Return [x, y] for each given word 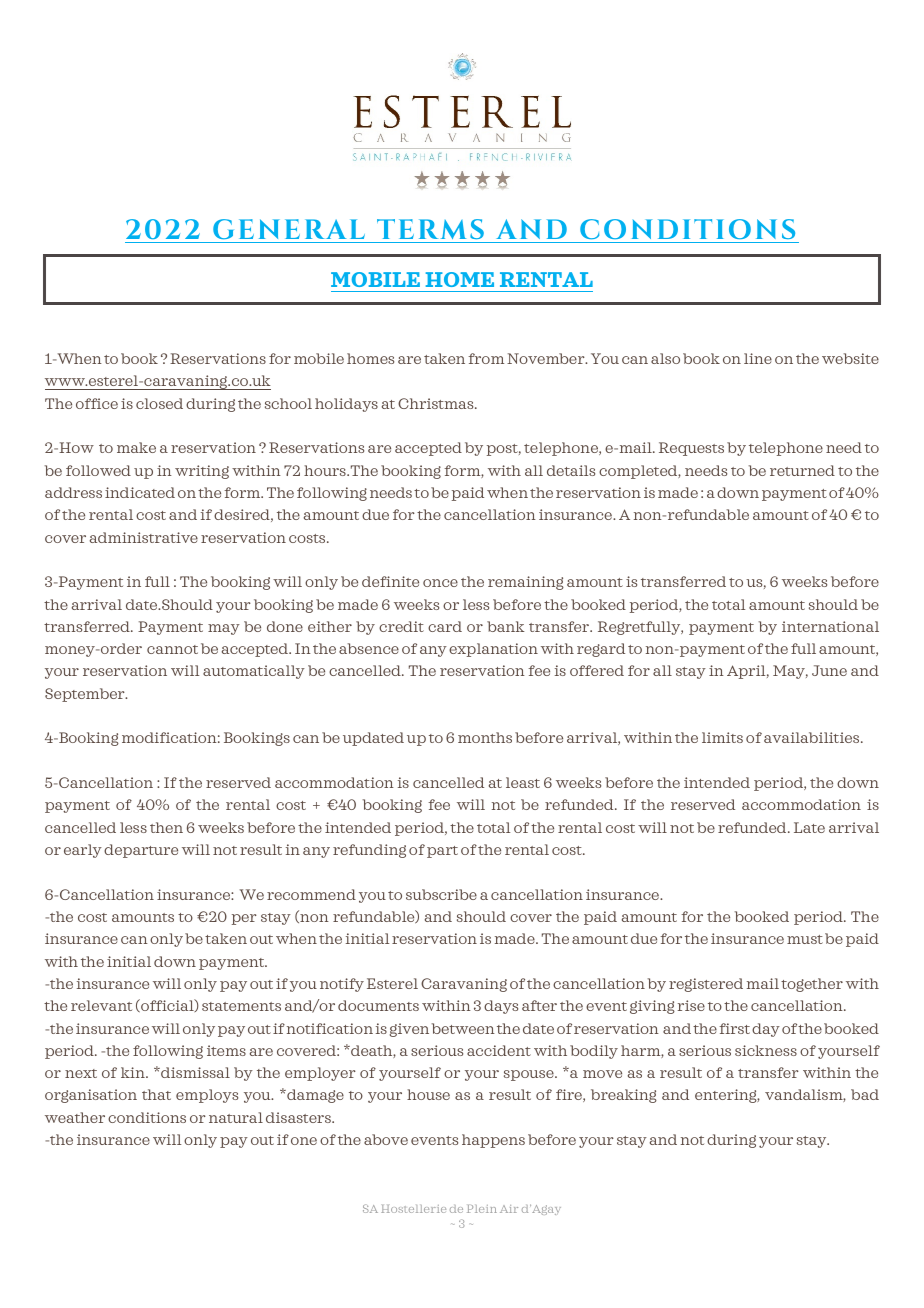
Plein [482, 1209]
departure [141, 851]
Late [809, 827]
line [758, 358]
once [440, 583]
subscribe [441, 894]
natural [236, 1117]
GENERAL [289, 229]
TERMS [430, 231]
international [830, 626]
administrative [144, 537]
